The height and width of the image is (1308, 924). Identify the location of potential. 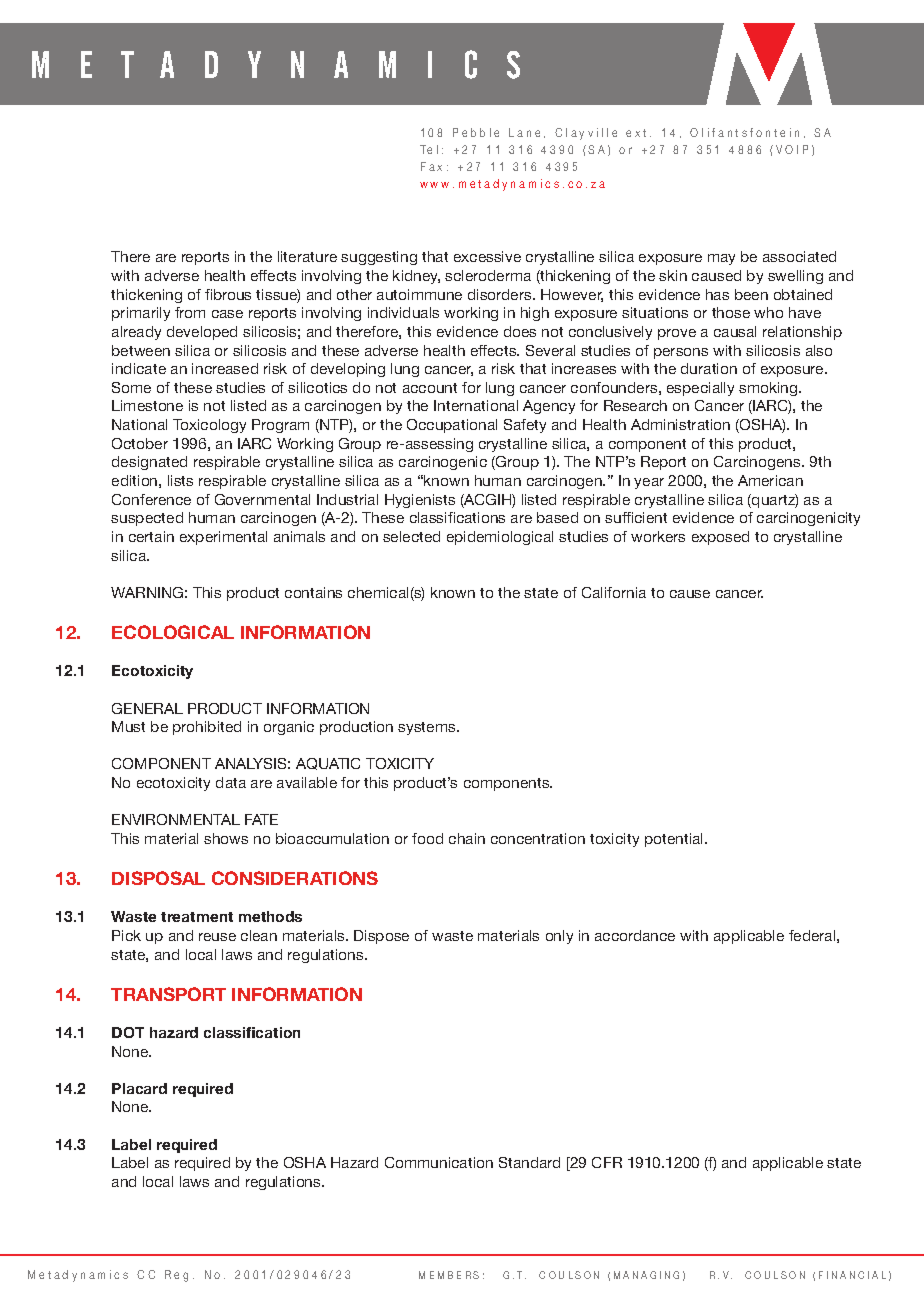
(675, 840).
